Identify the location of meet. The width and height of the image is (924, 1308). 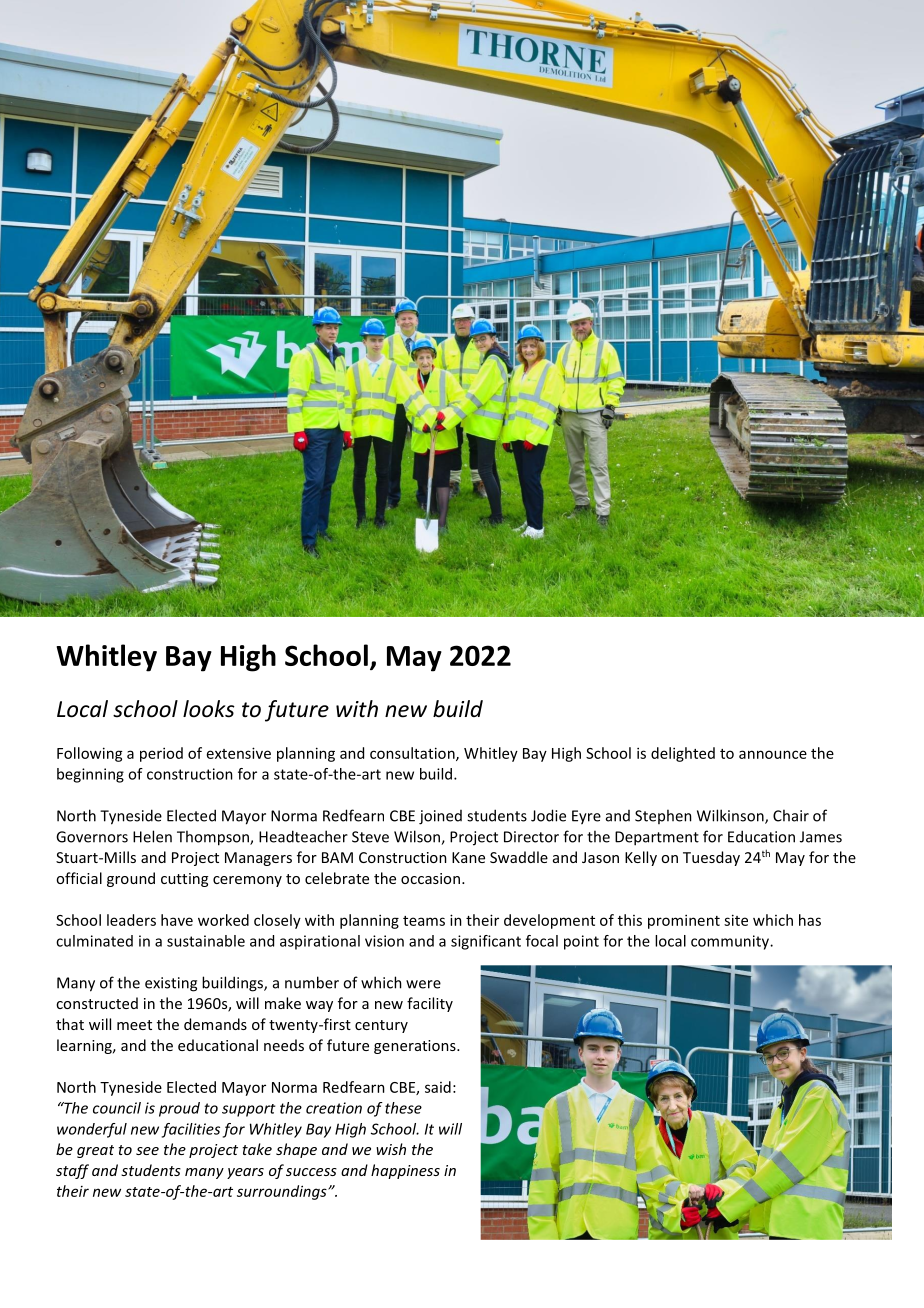
(134, 1025).
